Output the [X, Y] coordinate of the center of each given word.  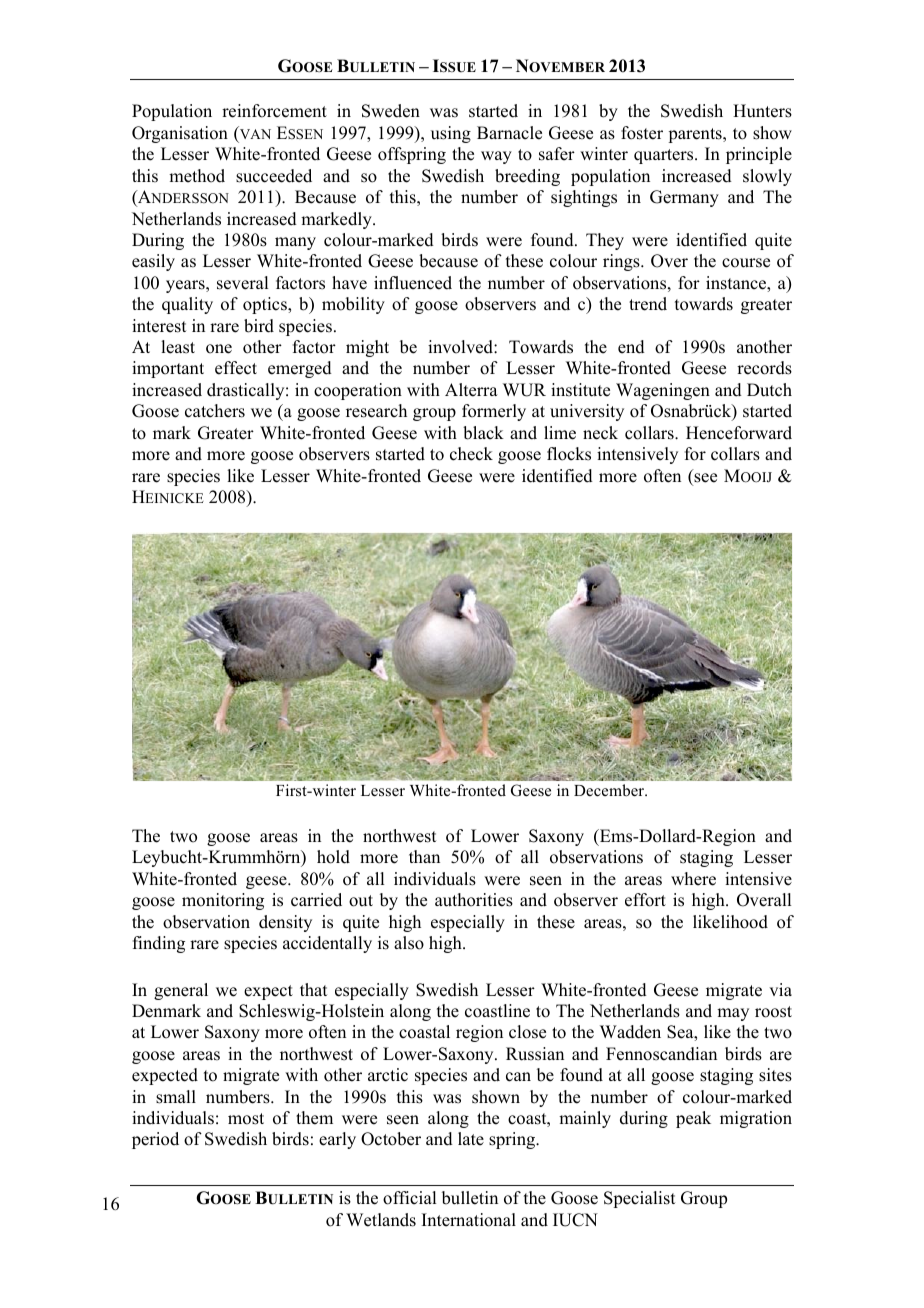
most [246, 1119]
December [610, 790]
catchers [215, 411]
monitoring [223, 901]
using [451, 134]
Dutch [769, 390]
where [693, 879]
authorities [474, 900]
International [469, 1220]
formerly [494, 412]
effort [645, 900]
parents [696, 135]
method [197, 176]
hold [333, 857]
